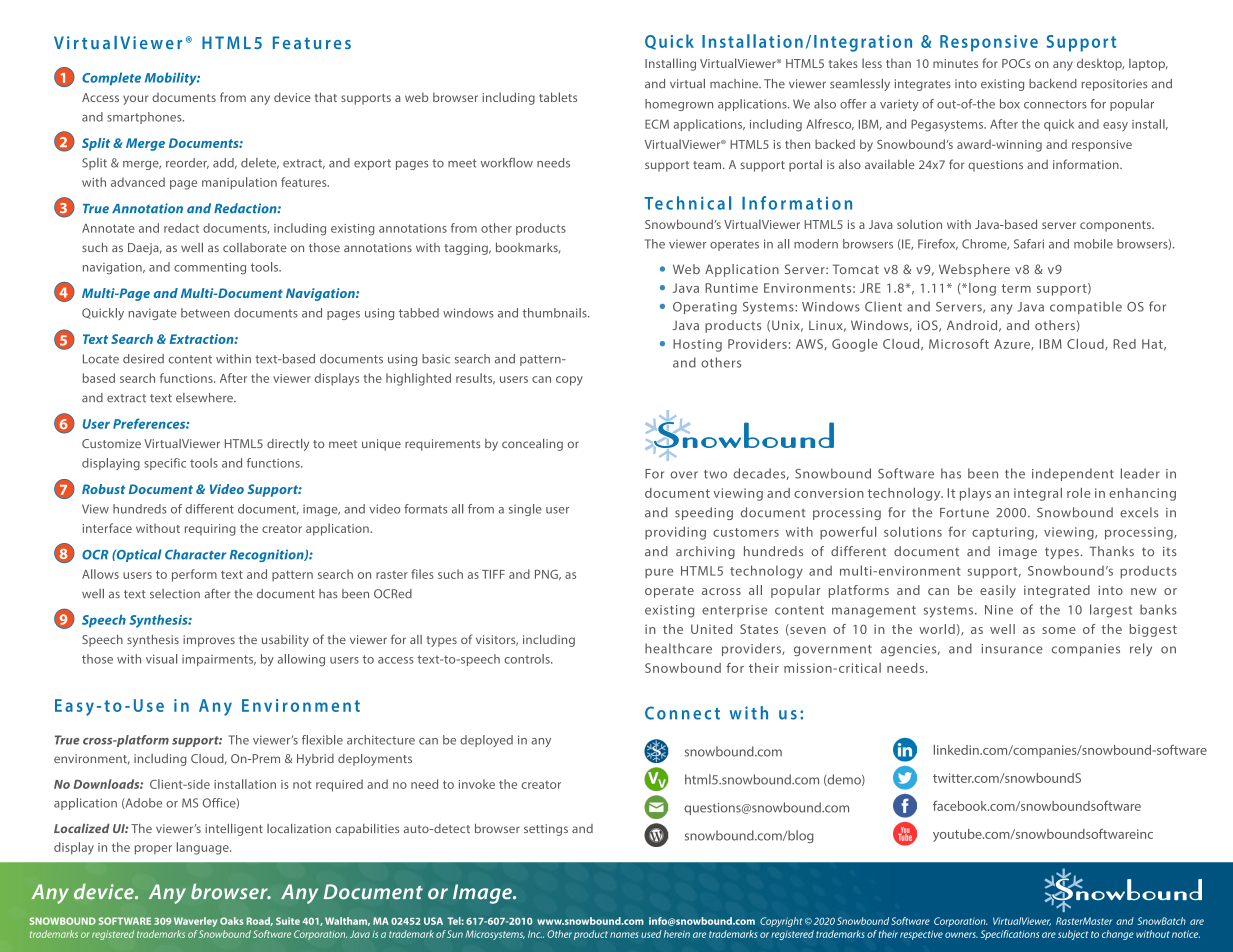 The image size is (1233, 952). I want to click on requiring, so click(210, 530).
